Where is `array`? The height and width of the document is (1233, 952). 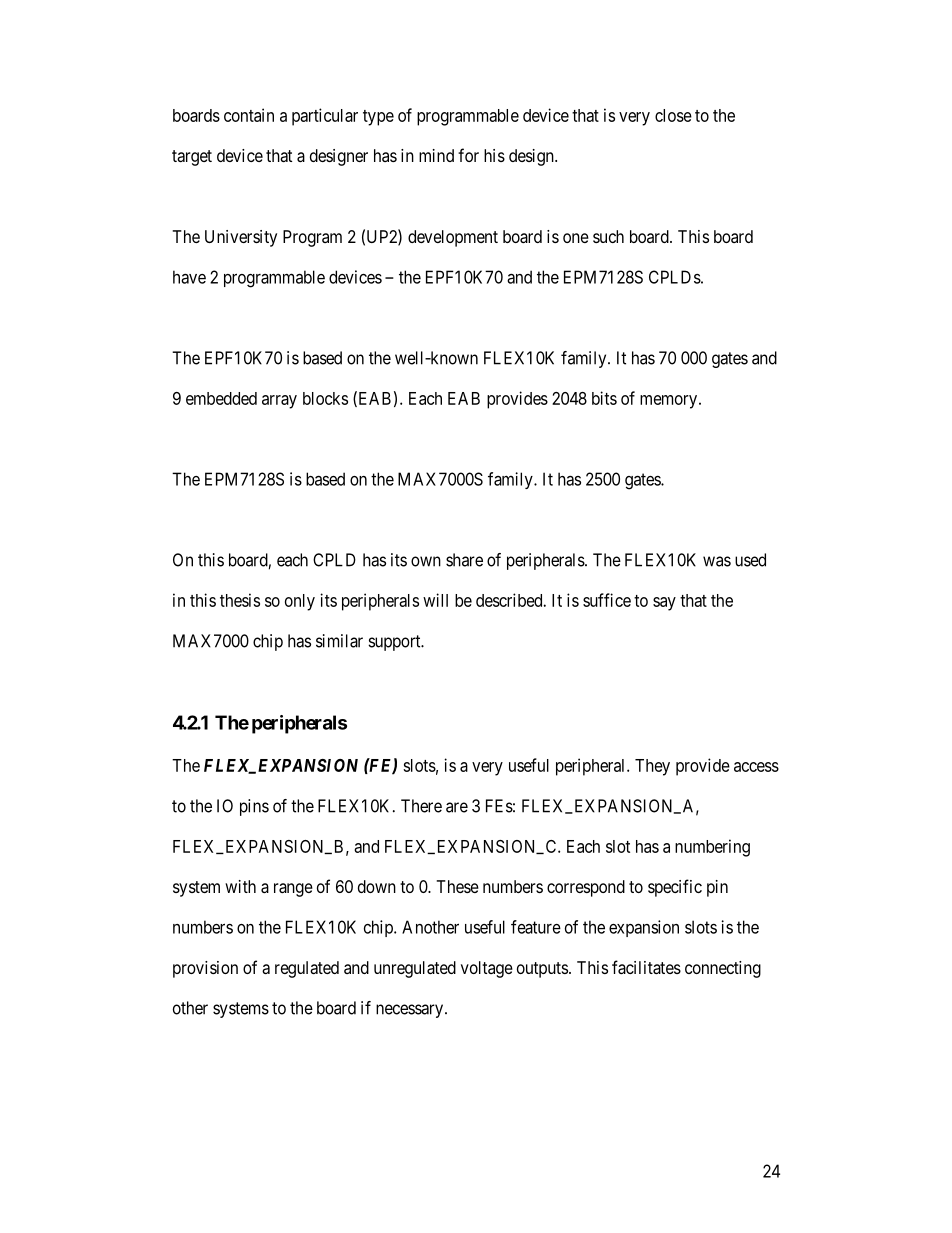 array is located at coordinates (279, 402).
